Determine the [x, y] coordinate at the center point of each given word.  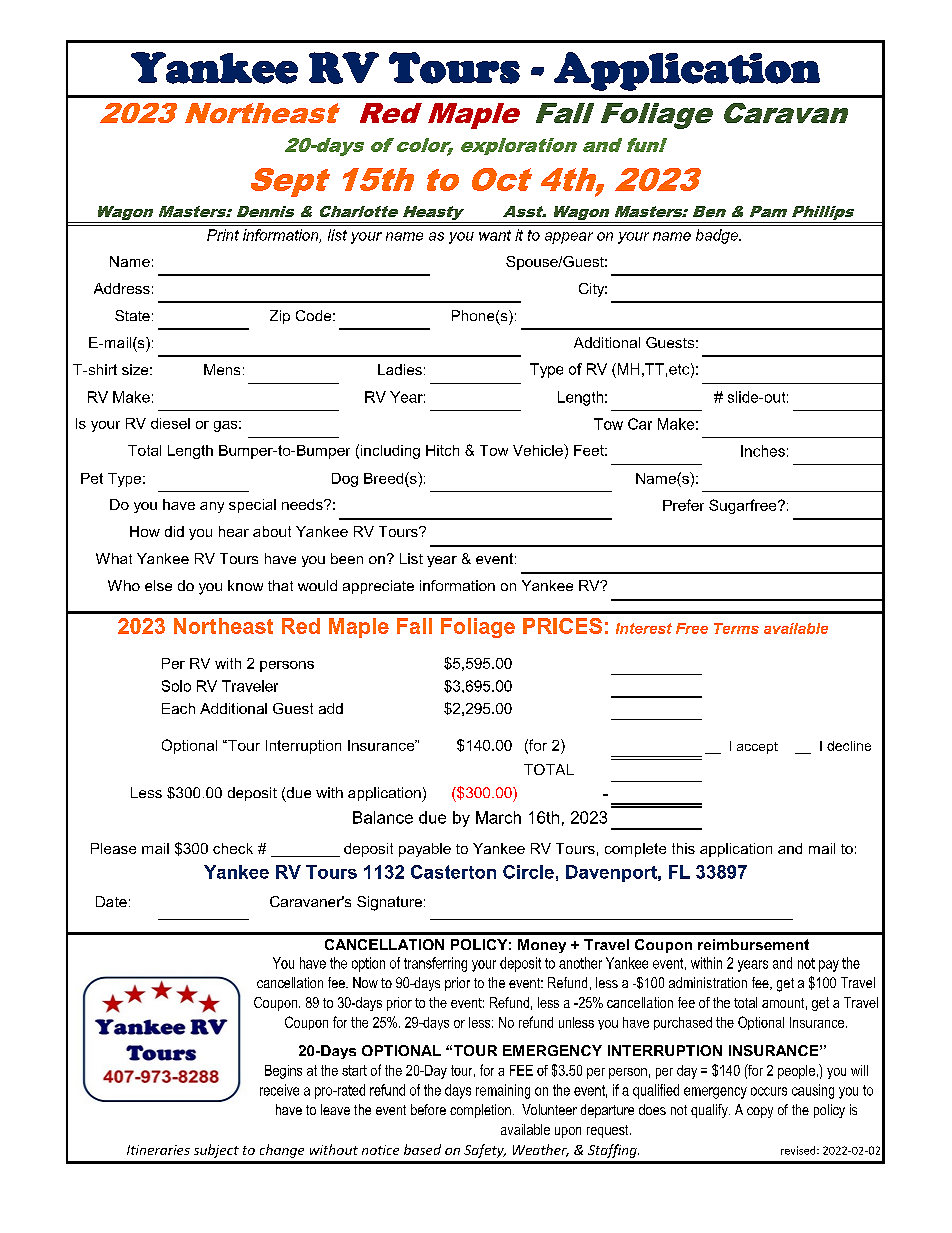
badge [718, 236]
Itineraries [158, 1150]
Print [223, 235]
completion [480, 1111]
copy [760, 1112]
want [495, 235]
